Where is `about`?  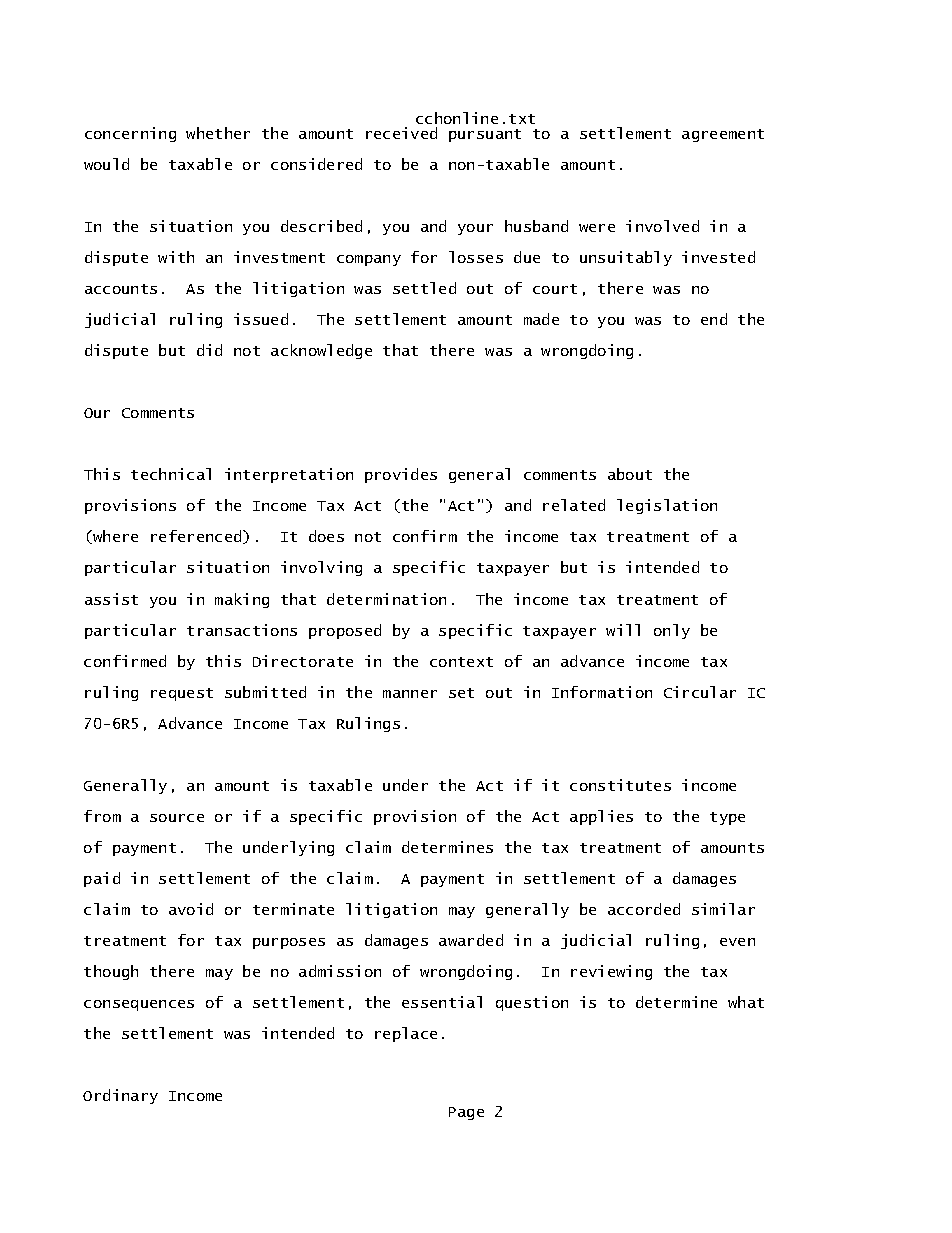
about is located at coordinates (630, 474).
